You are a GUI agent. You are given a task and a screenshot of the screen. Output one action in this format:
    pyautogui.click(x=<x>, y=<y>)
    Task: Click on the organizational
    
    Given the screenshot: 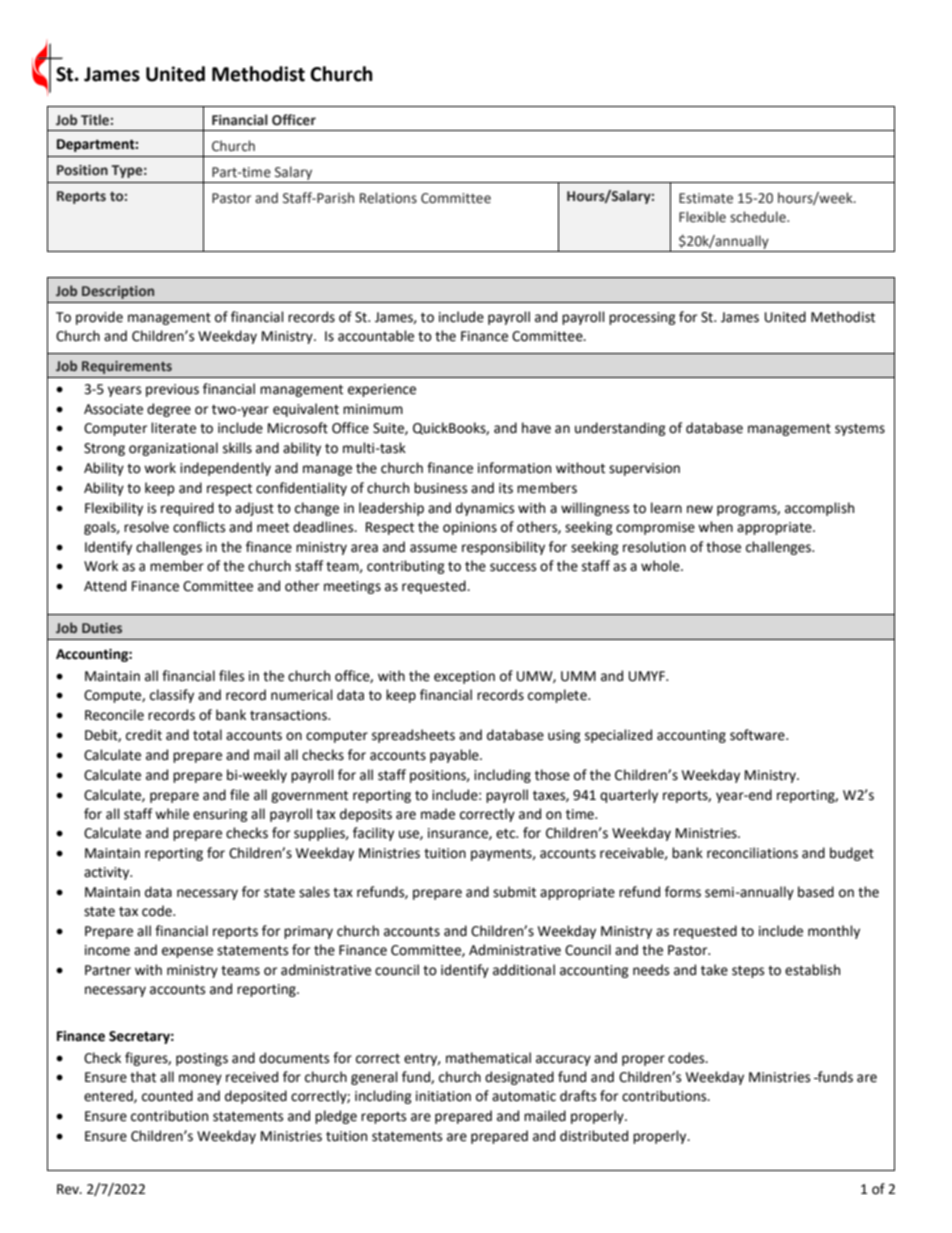 What is the action you would take?
    pyautogui.click(x=173, y=449)
